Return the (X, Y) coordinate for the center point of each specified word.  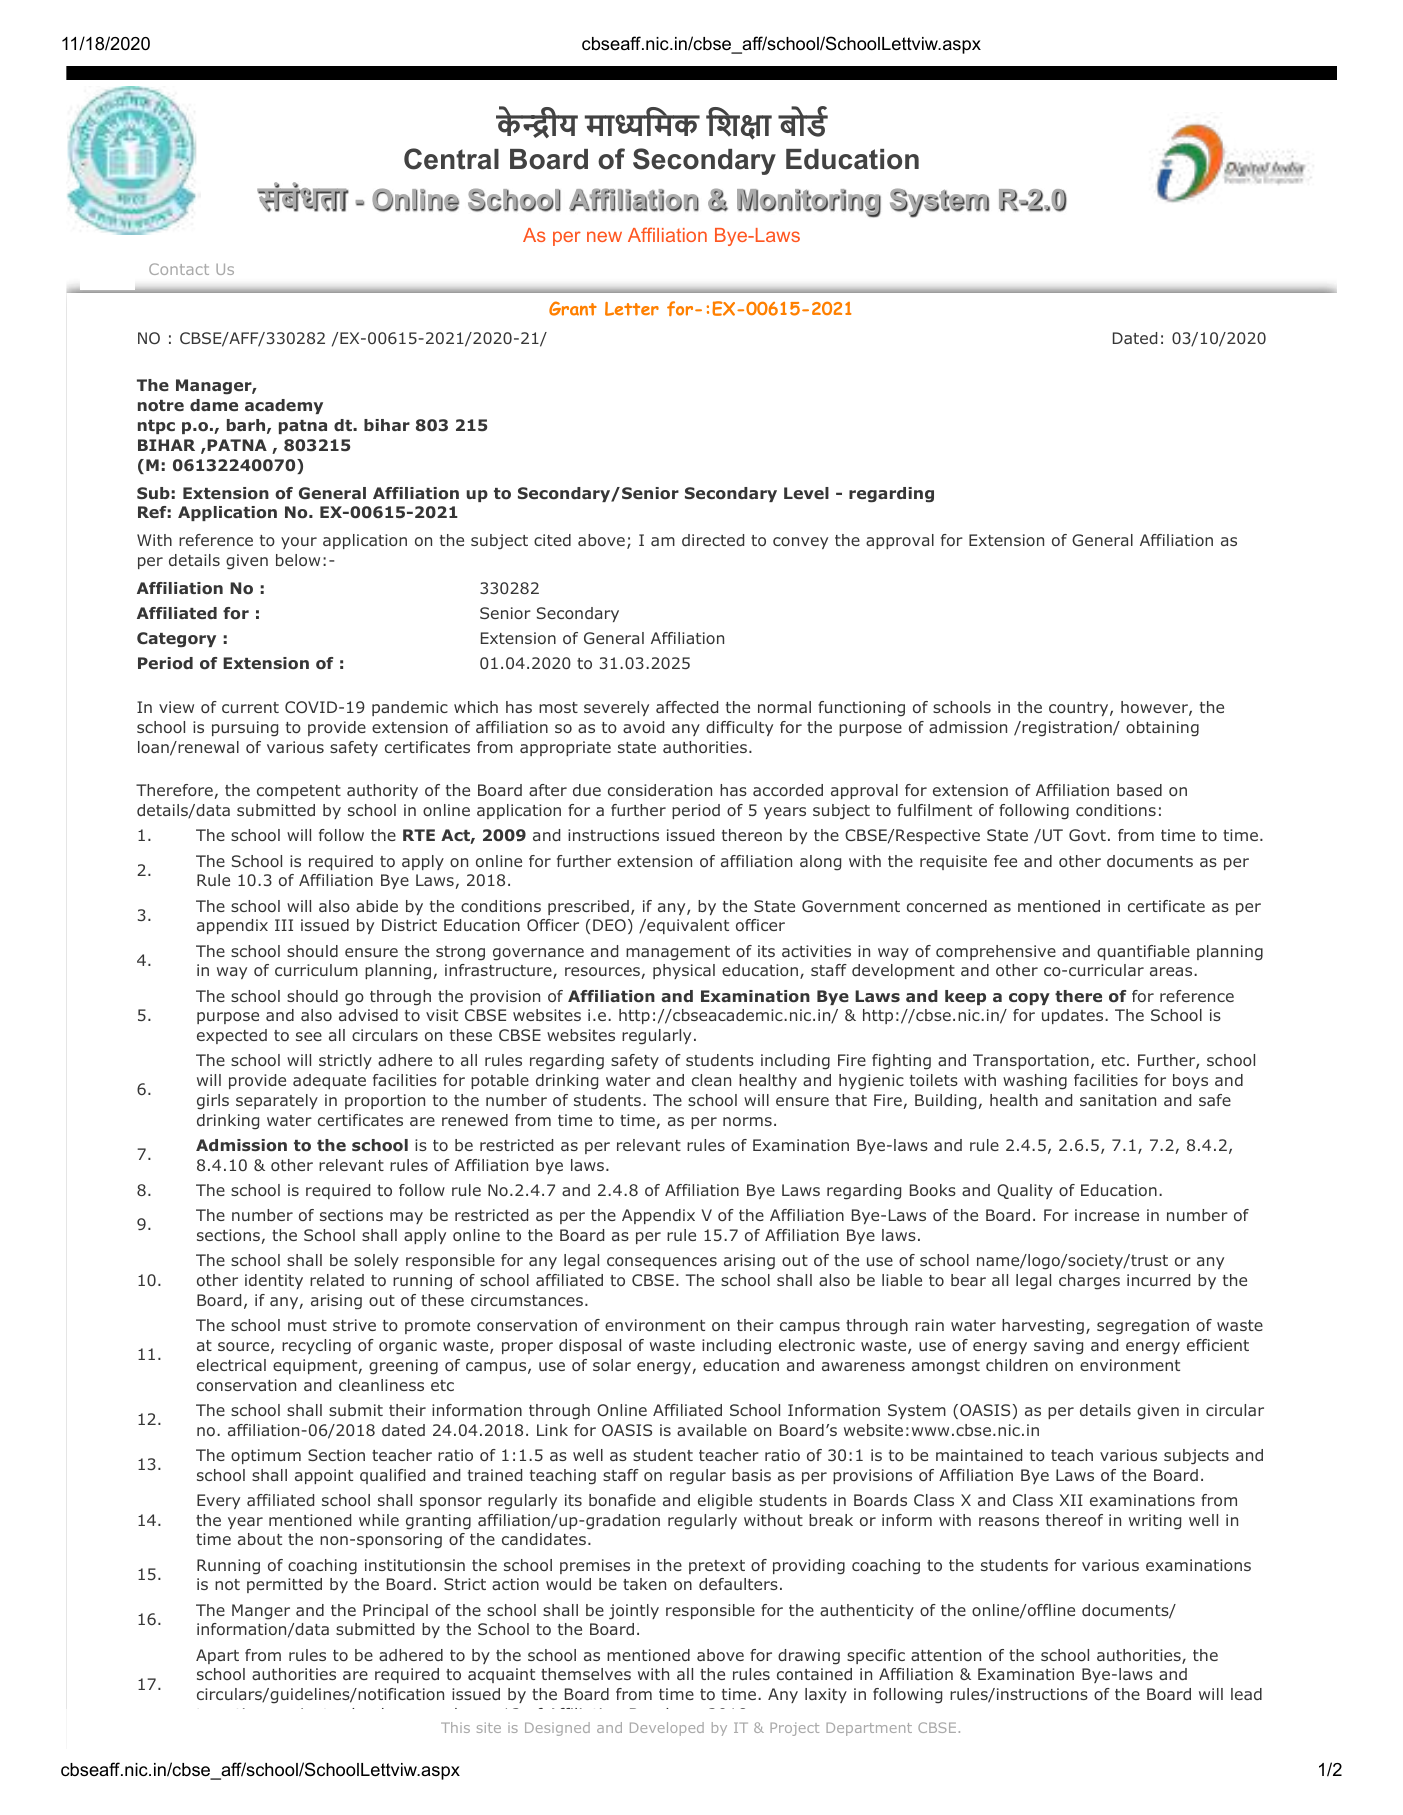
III (284, 925)
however (1154, 707)
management (678, 953)
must (307, 1325)
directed (713, 540)
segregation (1143, 1327)
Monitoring (809, 203)
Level (806, 493)
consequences (662, 1263)
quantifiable (1143, 952)
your (299, 543)
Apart (217, 1656)
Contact (179, 269)
